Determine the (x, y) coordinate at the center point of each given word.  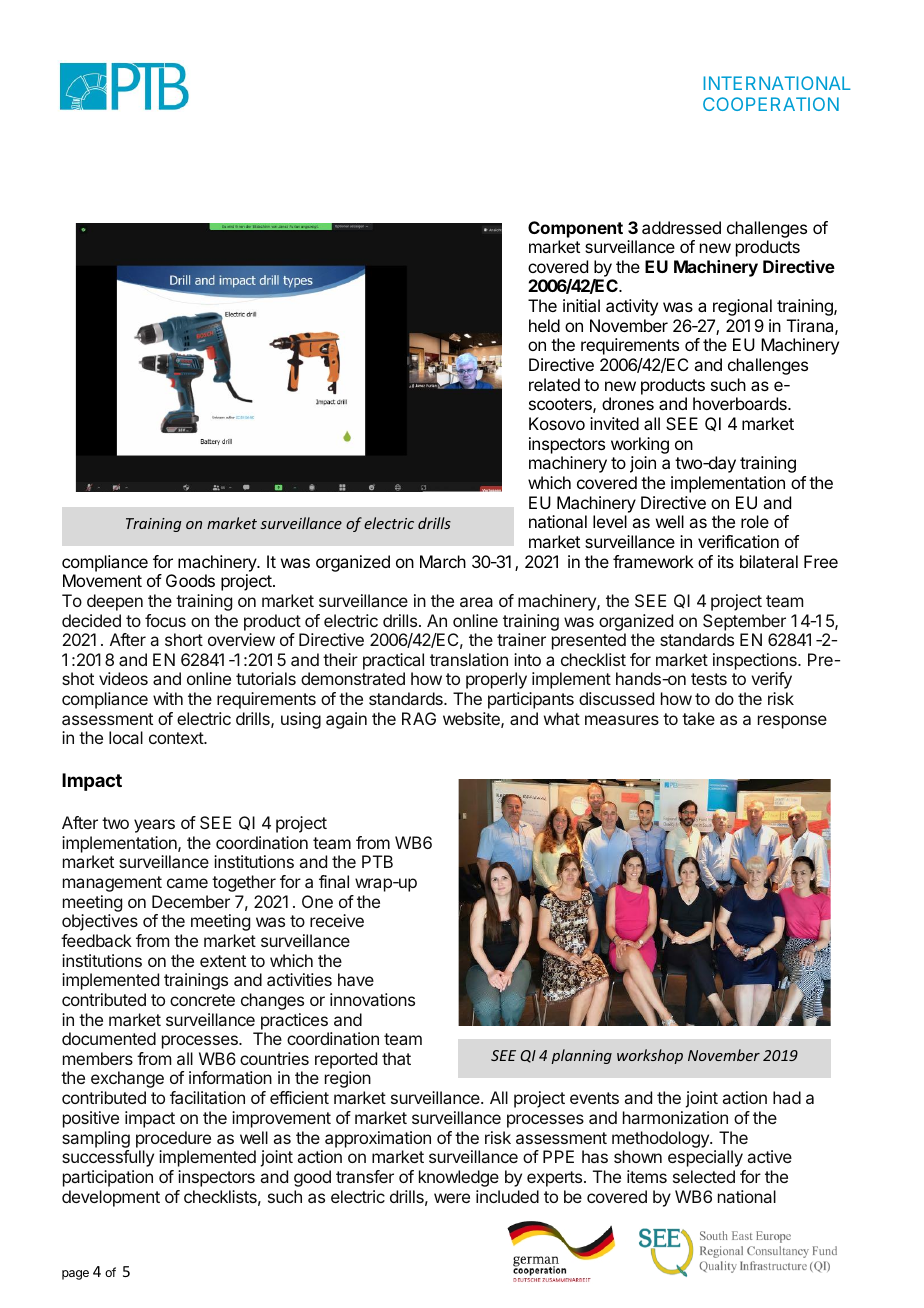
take (698, 718)
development (111, 1198)
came (187, 883)
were (452, 1198)
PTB (377, 861)
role (755, 521)
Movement (102, 580)
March (443, 561)
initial (581, 305)
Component (575, 229)
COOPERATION (771, 104)
